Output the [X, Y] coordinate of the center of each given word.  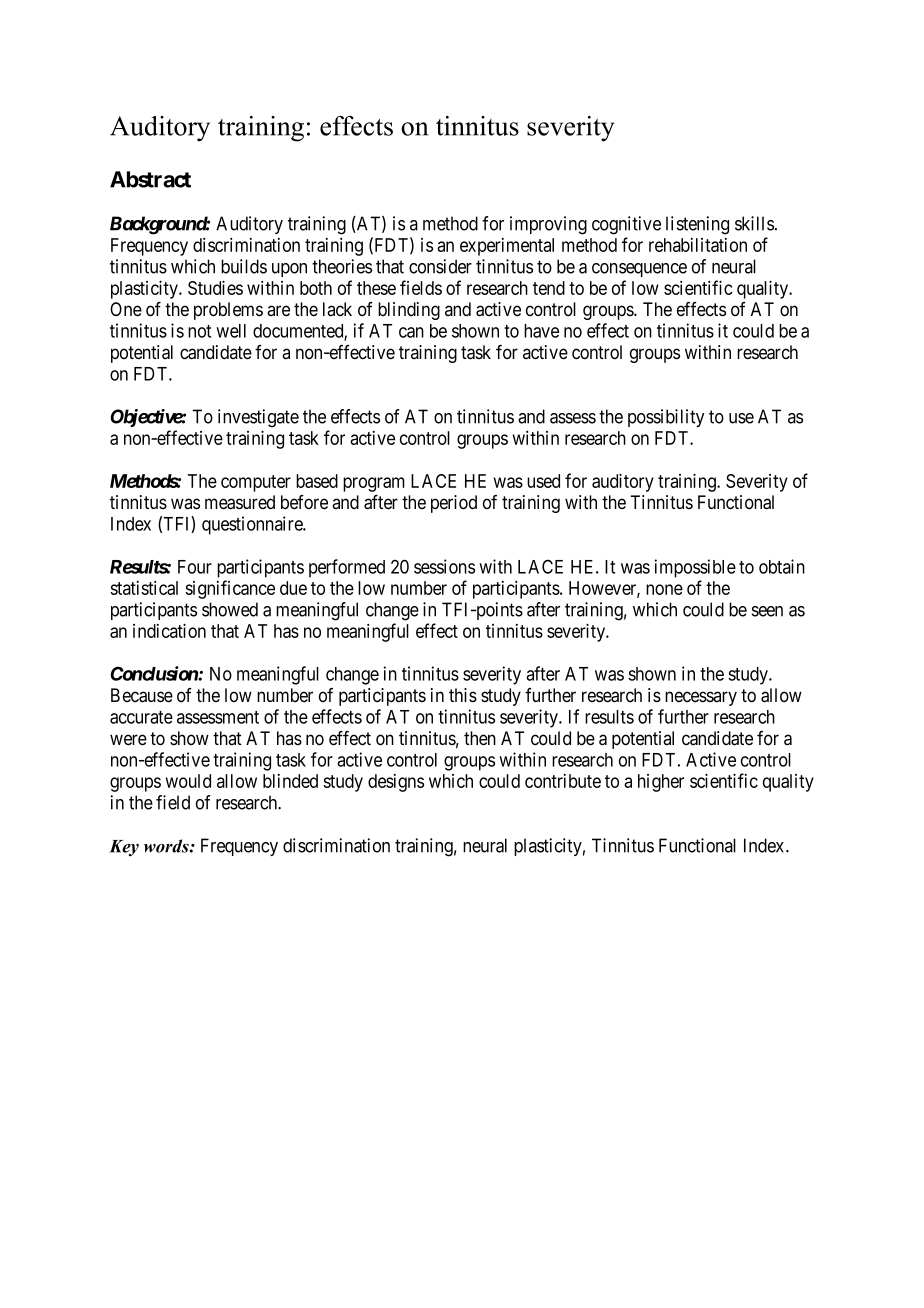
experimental [507, 247]
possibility [666, 418]
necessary [701, 698]
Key [124, 848]
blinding [409, 311]
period [454, 504]
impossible [695, 568]
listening [697, 225]
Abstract [150, 179]
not [199, 331]
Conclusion [154, 673]
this [463, 695]
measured [240, 502]
